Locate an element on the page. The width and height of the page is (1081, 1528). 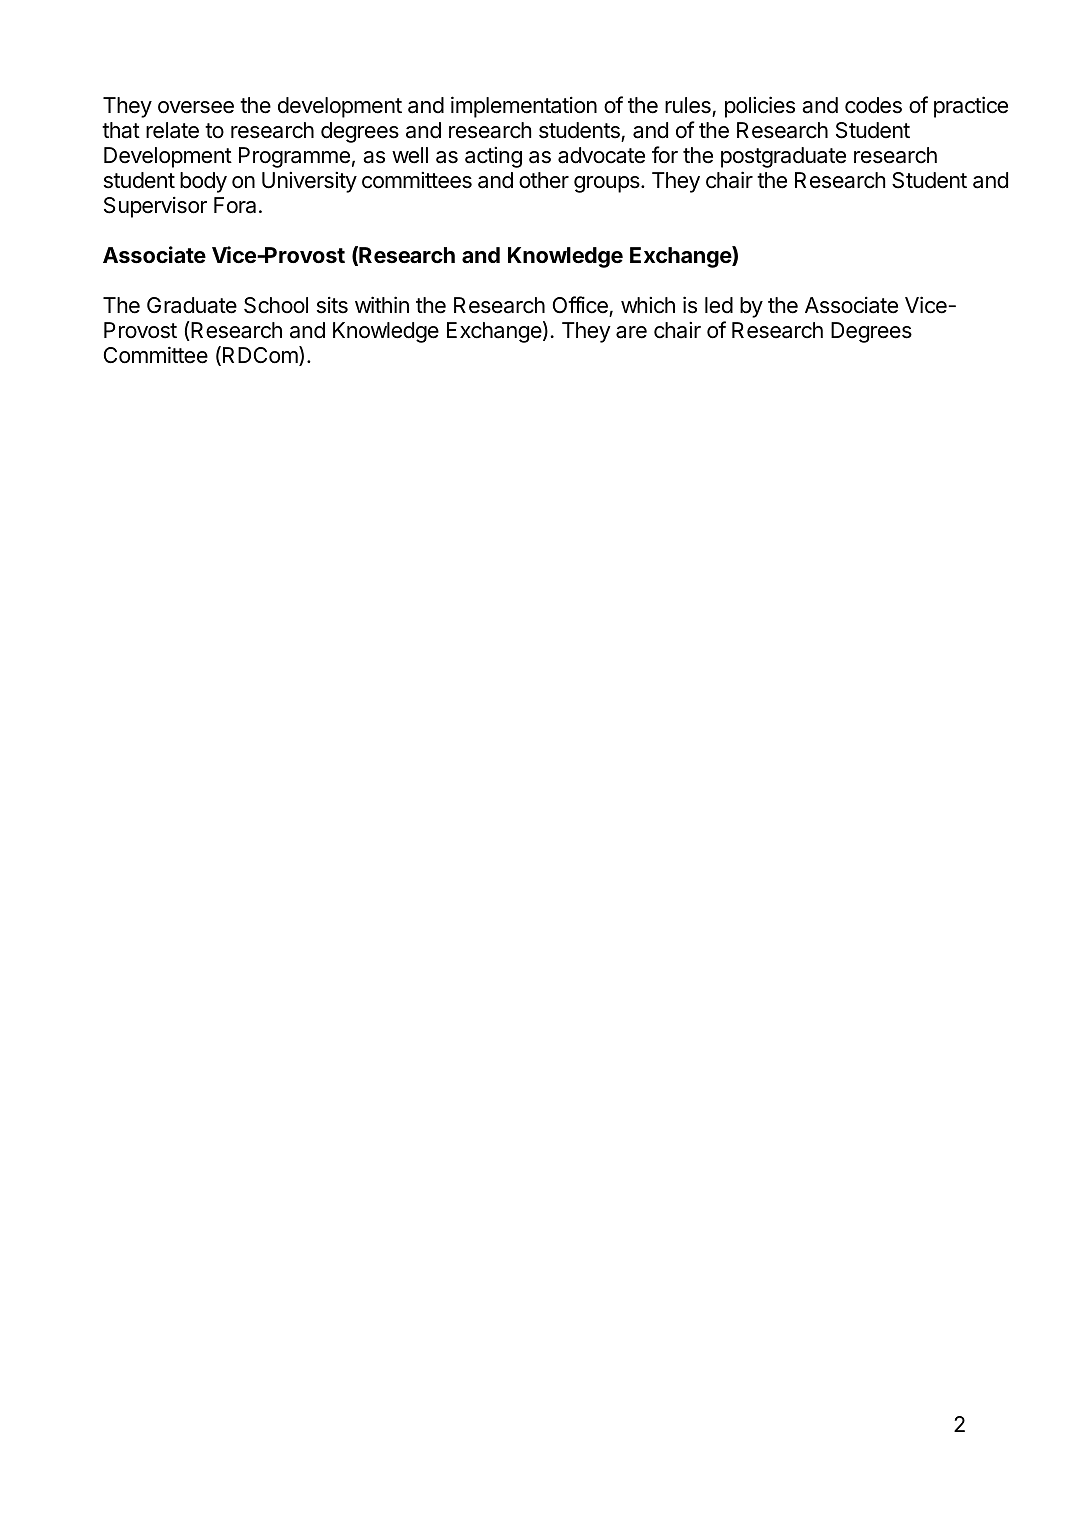
which is located at coordinates (648, 305).
